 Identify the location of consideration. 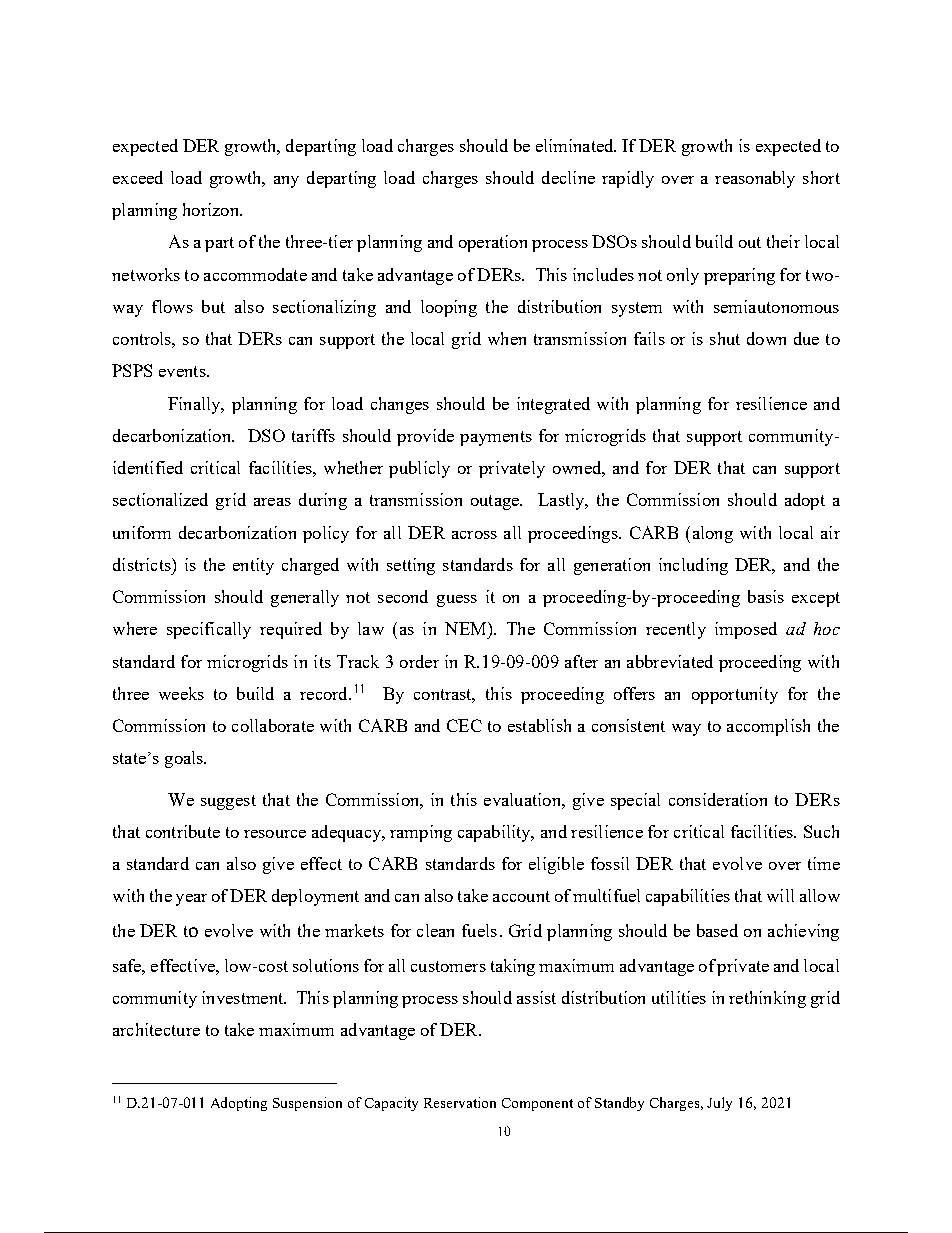
(718, 799).
